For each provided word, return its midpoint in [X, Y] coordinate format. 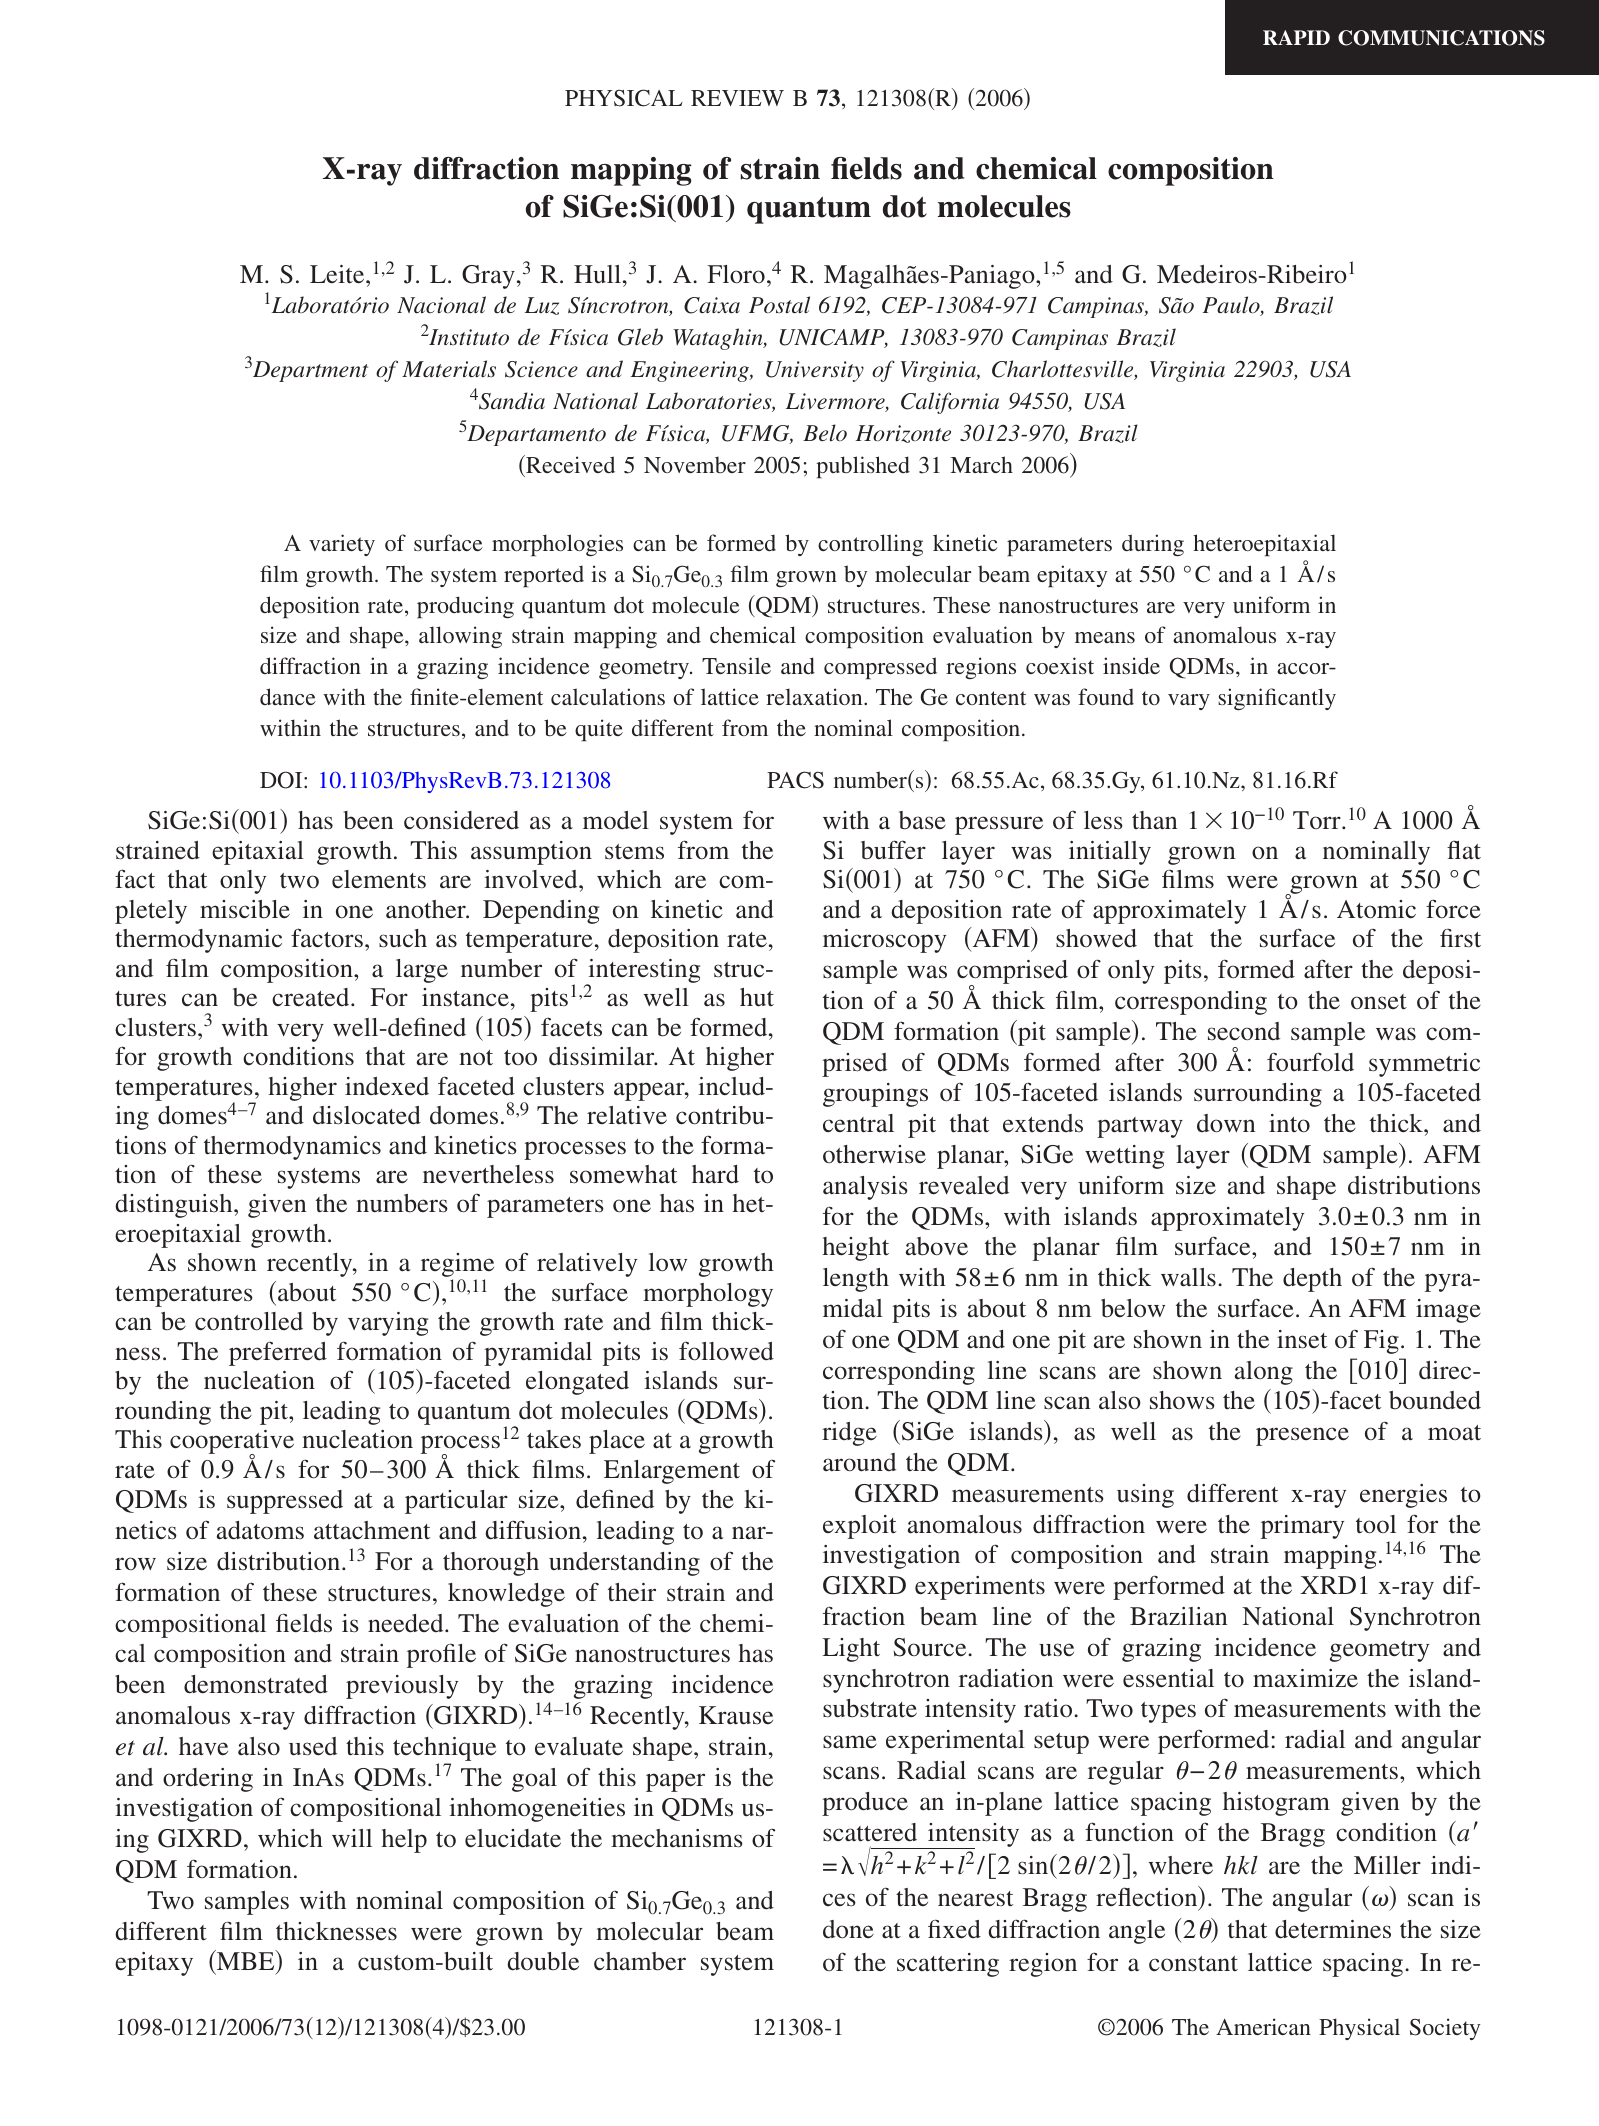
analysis [865, 1188]
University [815, 371]
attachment [372, 1530]
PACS [795, 780]
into [1289, 1123]
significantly [1277, 699]
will [352, 1838]
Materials [449, 369]
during [1153, 545]
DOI [282, 780]
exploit [859, 1527]
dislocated [367, 1115]
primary [1302, 1527]
